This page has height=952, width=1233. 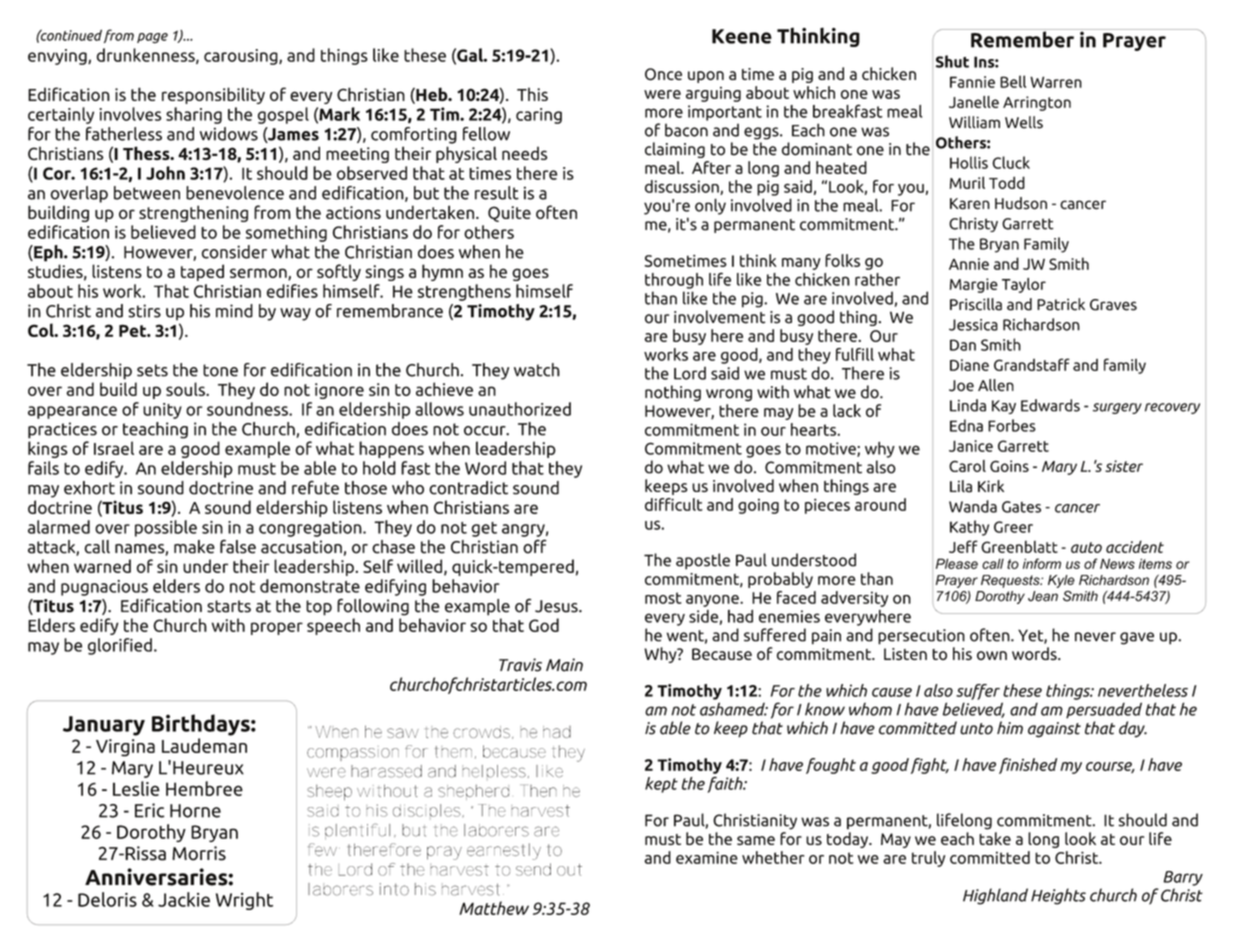 What do you see at coordinates (403, 733) in the page?
I see `saw` at bounding box center [403, 733].
